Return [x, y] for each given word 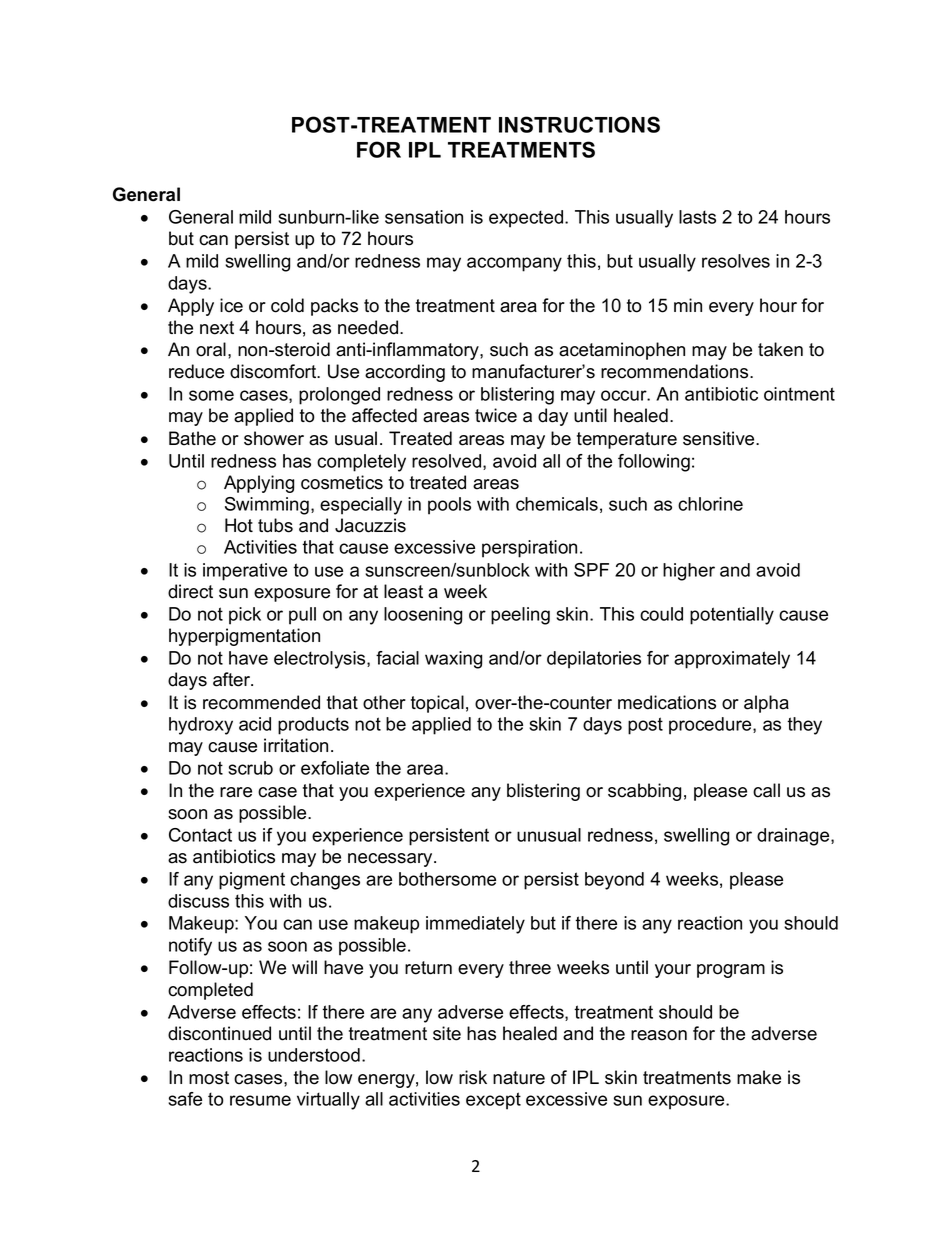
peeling [520, 616]
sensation [424, 217]
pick [245, 616]
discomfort [274, 371]
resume [260, 1100]
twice [496, 415]
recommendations [676, 371]
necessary [391, 860]
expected [527, 219]
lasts [697, 217]
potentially [732, 616]
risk [473, 1077]
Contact [200, 835]
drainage [794, 837]
